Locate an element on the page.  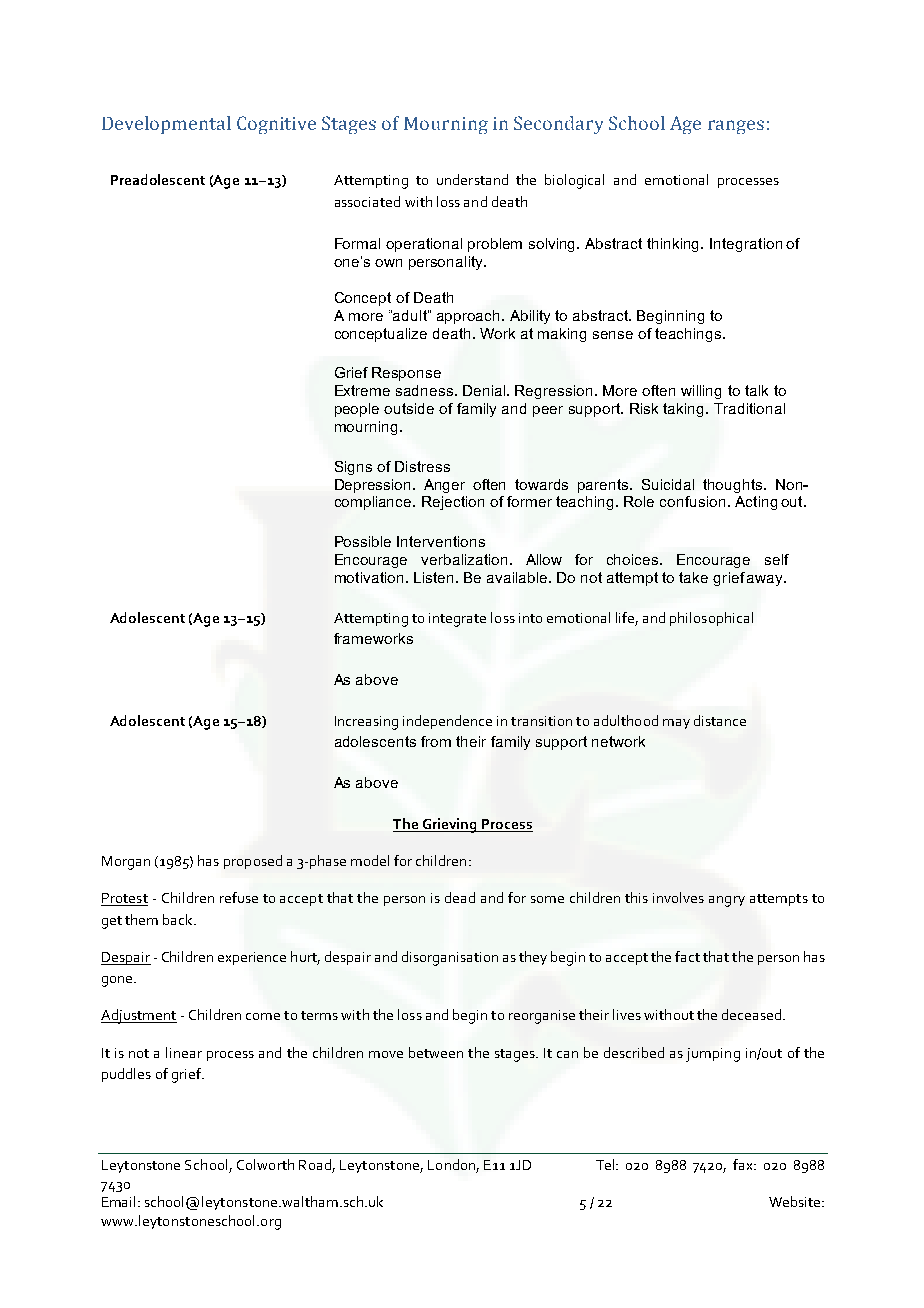
willing is located at coordinates (701, 392).
